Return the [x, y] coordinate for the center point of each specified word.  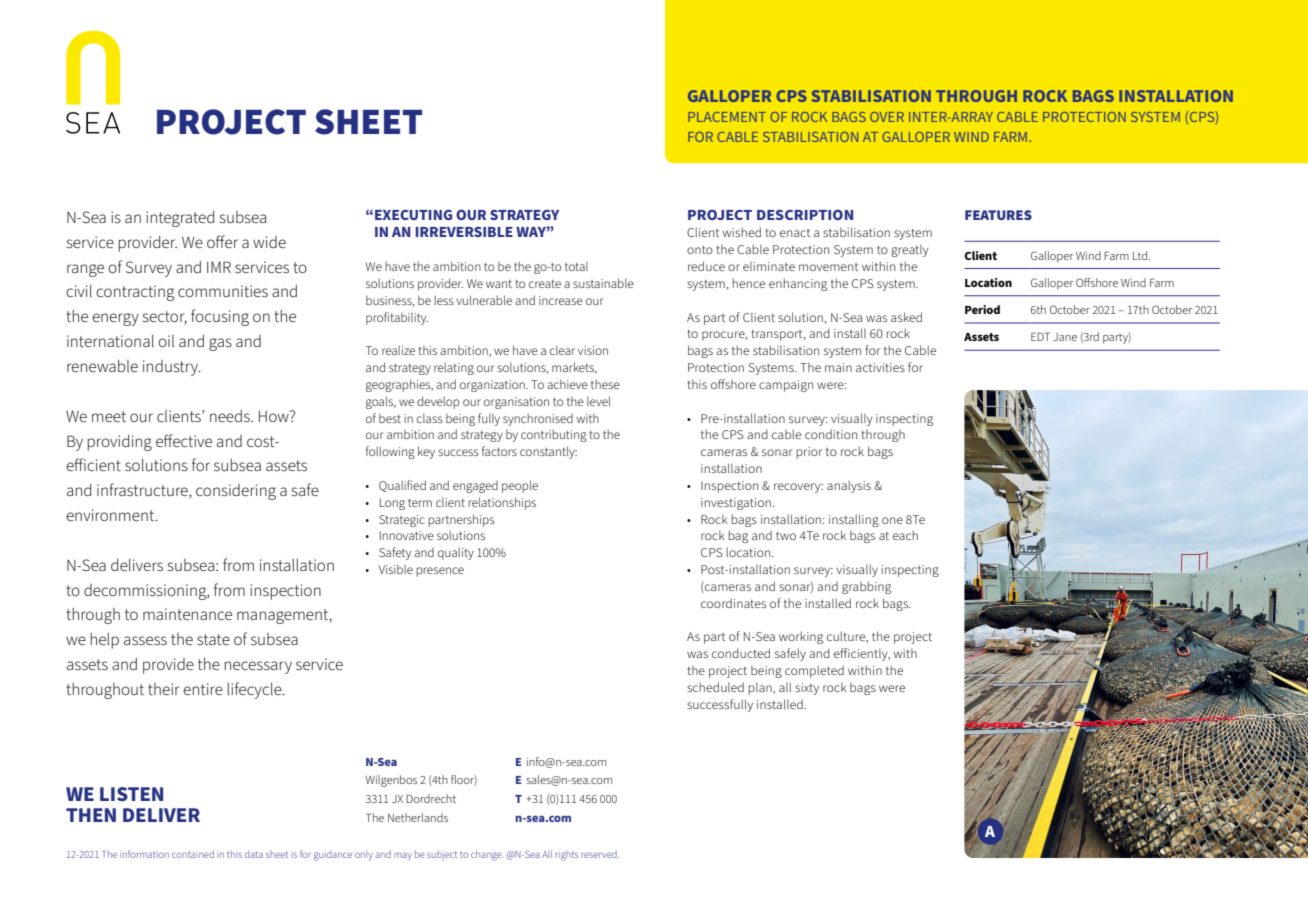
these [605, 384]
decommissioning [146, 592]
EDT [1040, 336]
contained [193, 854]
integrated [180, 219]
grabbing [866, 587]
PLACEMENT [727, 117]
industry [172, 368]
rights [566, 856]
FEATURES [998, 215]
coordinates [733, 603]
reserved [600, 854]
